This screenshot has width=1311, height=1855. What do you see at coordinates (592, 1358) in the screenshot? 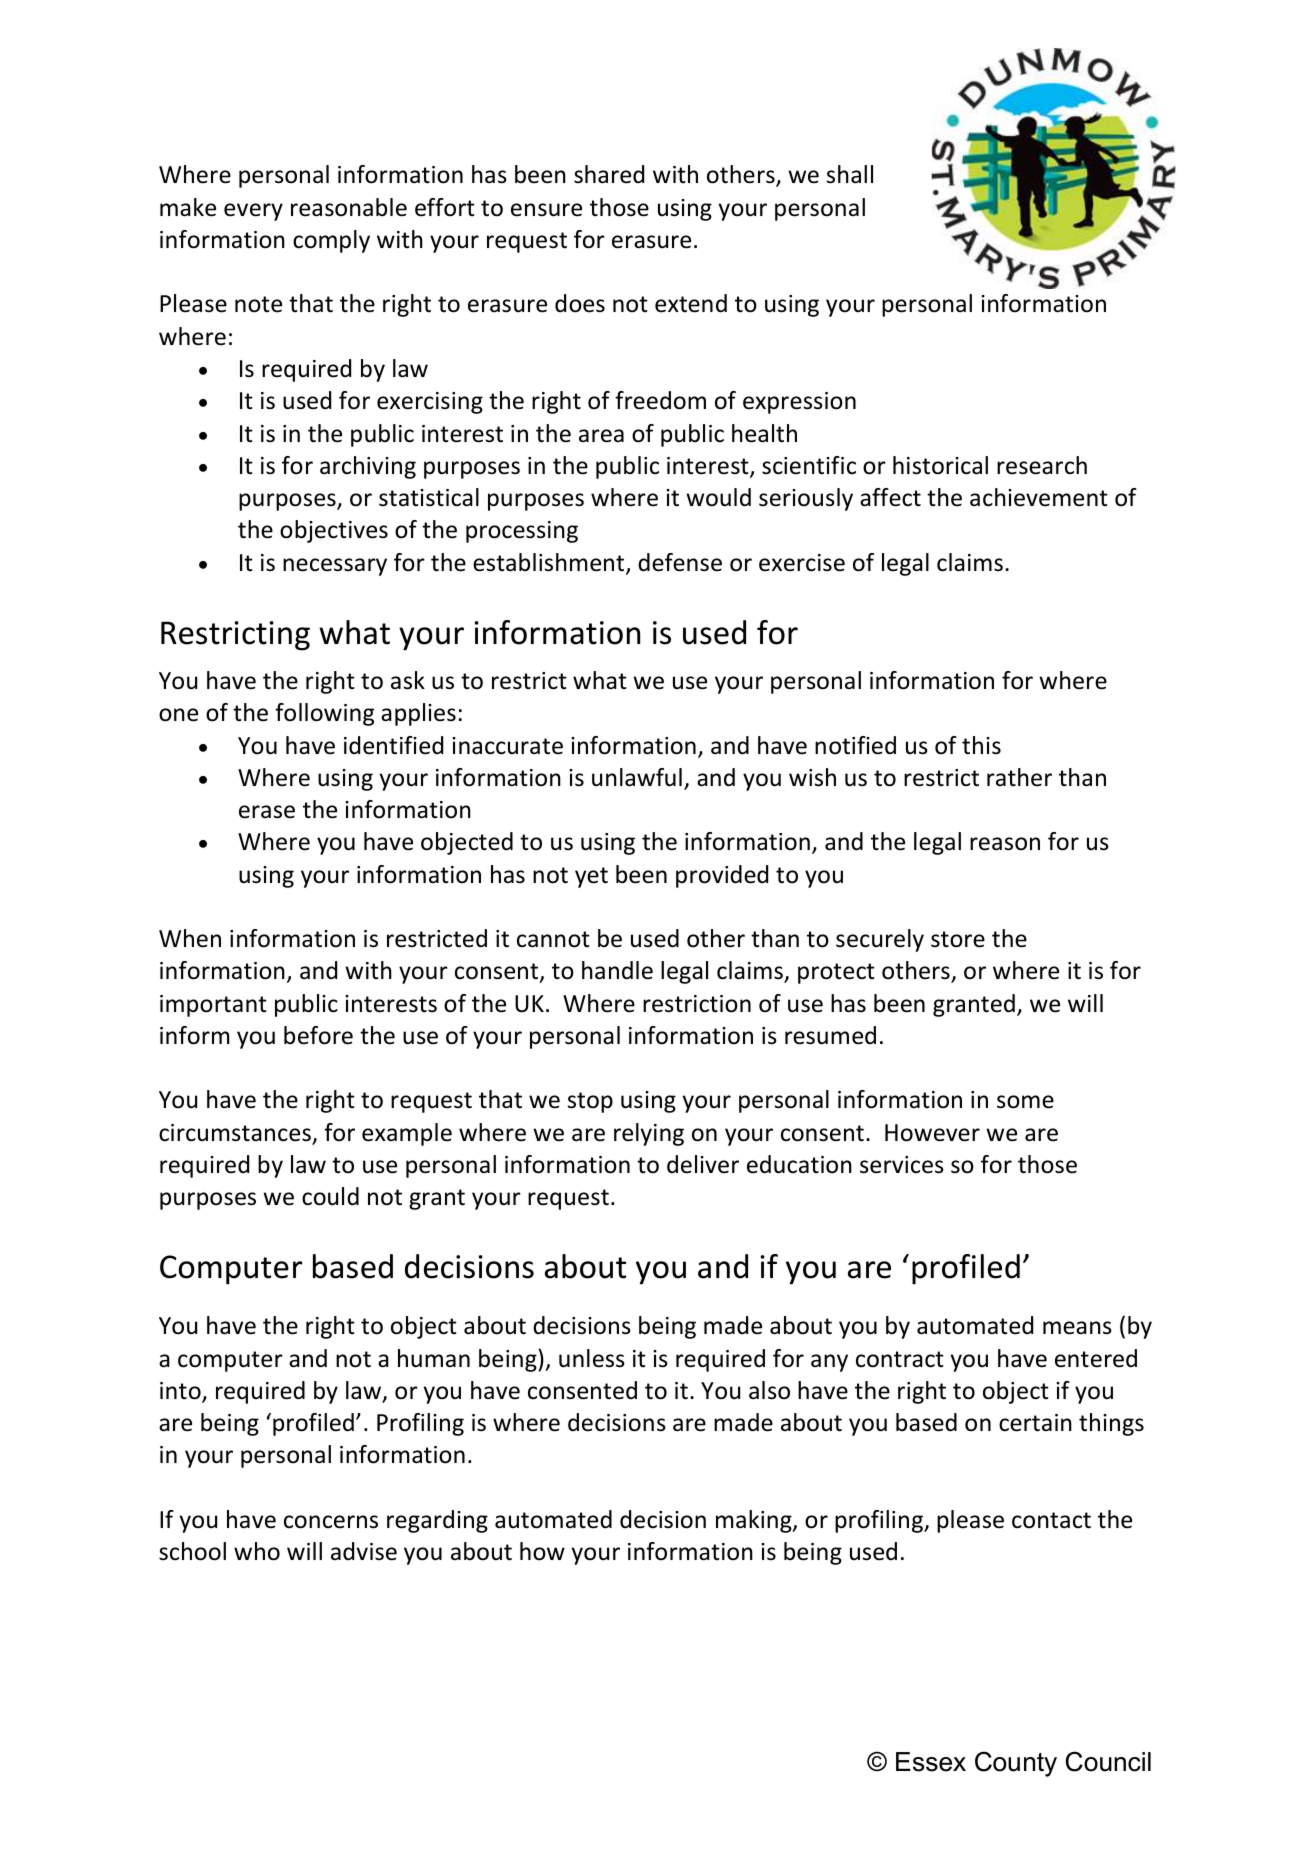
I see `unless` at bounding box center [592, 1358].
